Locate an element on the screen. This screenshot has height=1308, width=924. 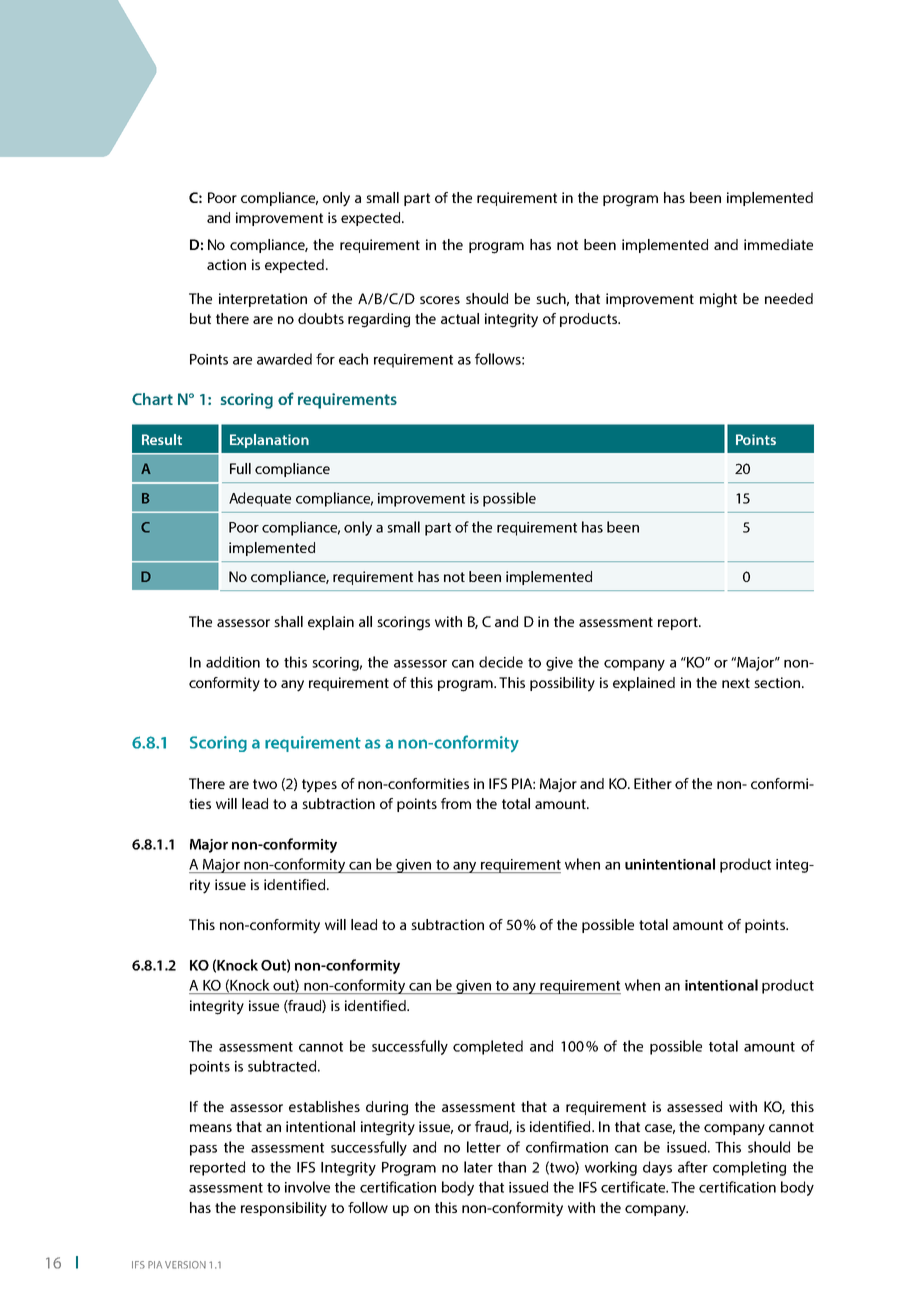
from is located at coordinates (456, 803).
